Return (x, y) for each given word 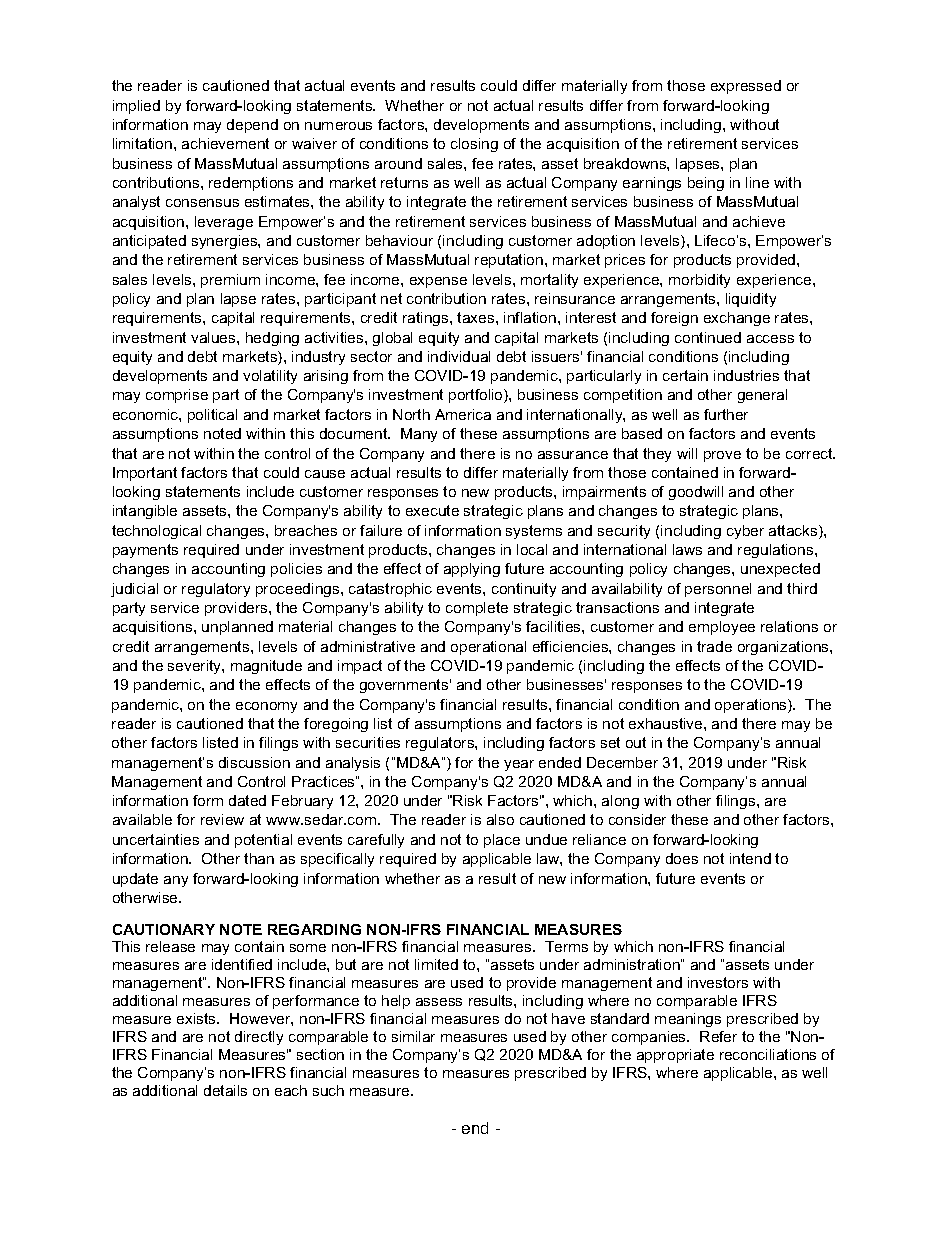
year (519, 765)
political (212, 416)
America (463, 414)
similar (413, 1036)
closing (474, 145)
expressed (746, 87)
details (225, 1090)
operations (752, 706)
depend (252, 126)
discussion (254, 762)
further (726, 414)
